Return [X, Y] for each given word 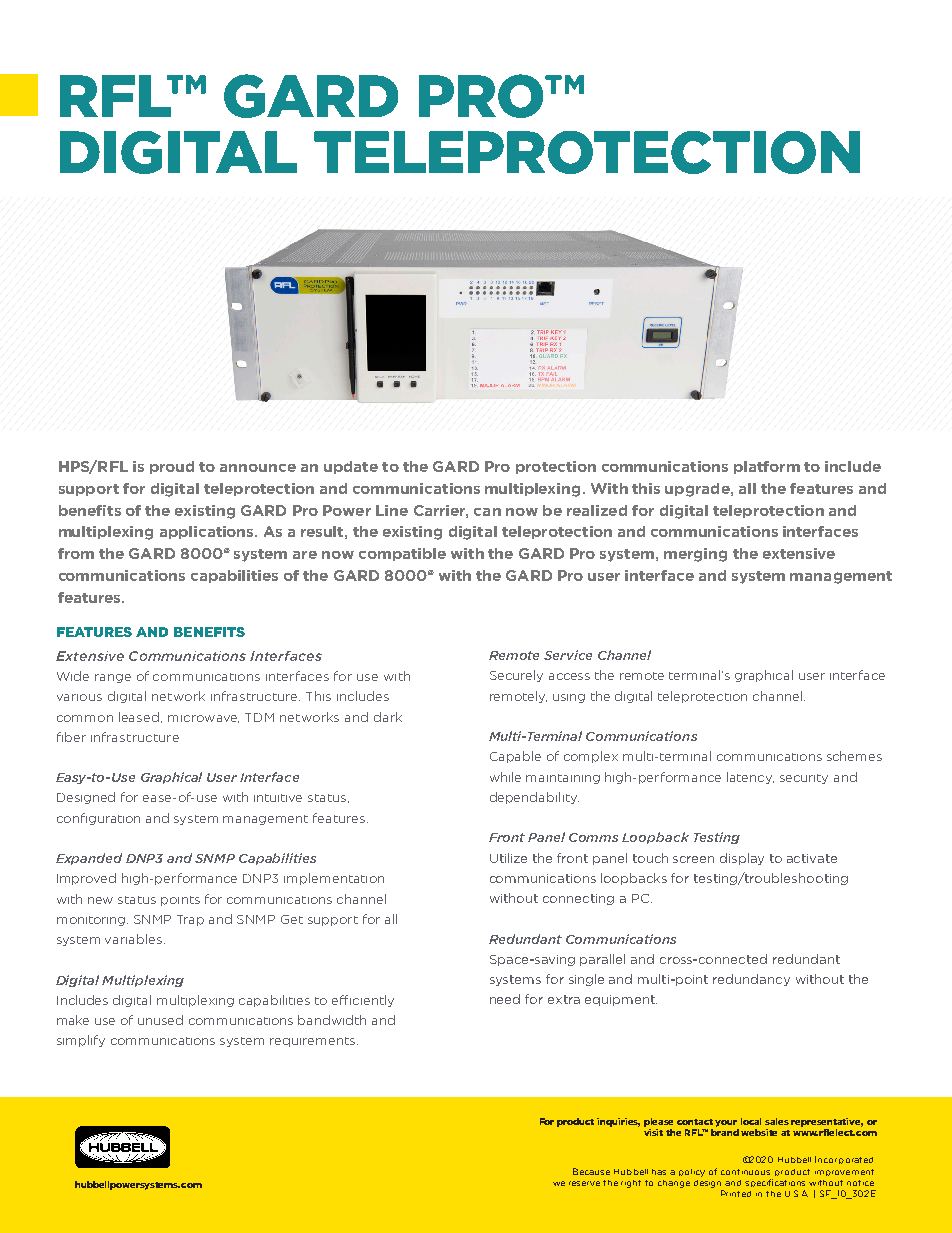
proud [172, 467]
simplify [81, 1041]
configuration [98, 819]
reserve [584, 1183]
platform [767, 467]
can [487, 512]
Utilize [508, 858]
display [742, 859]
